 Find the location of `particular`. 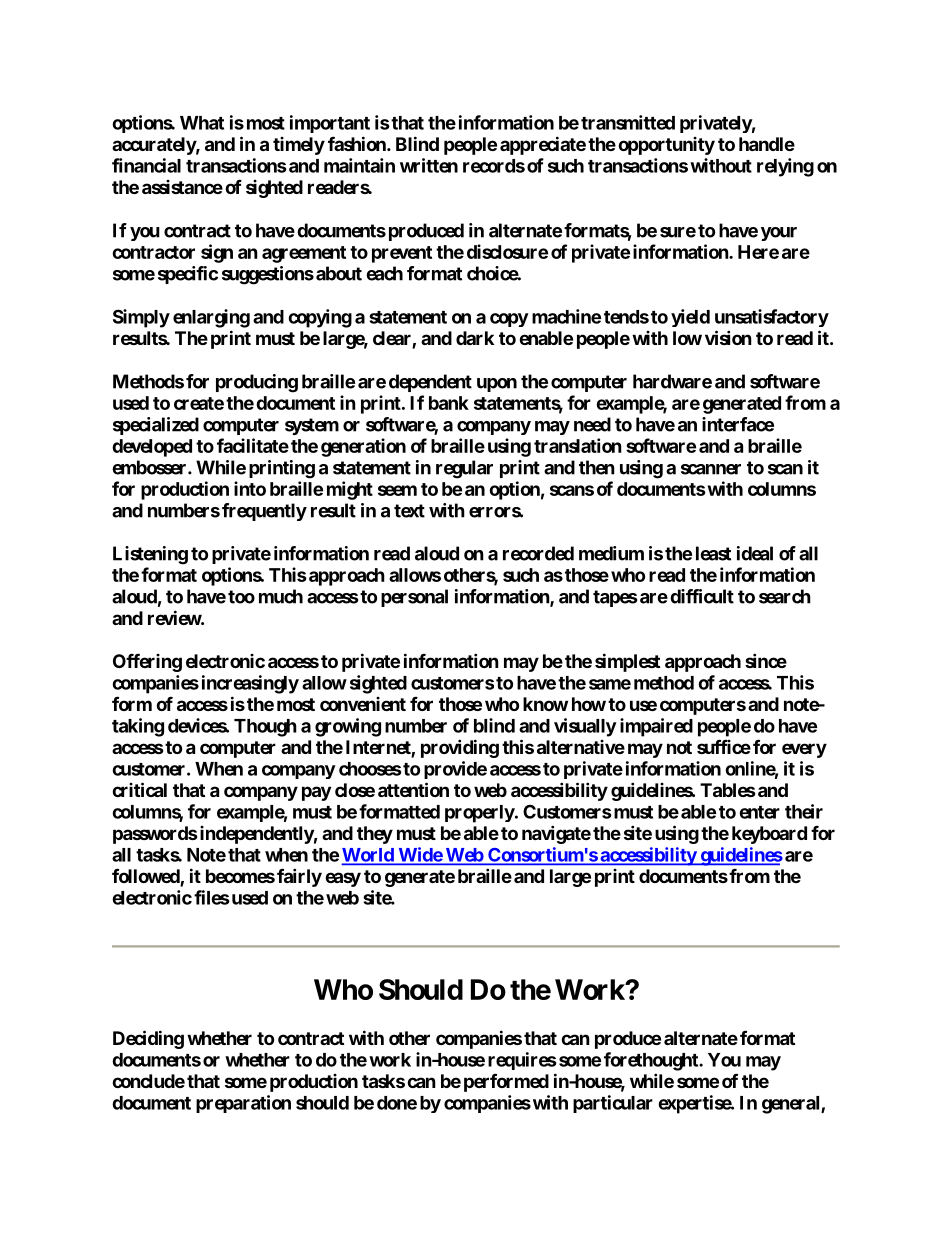

particular is located at coordinates (613, 1104).
